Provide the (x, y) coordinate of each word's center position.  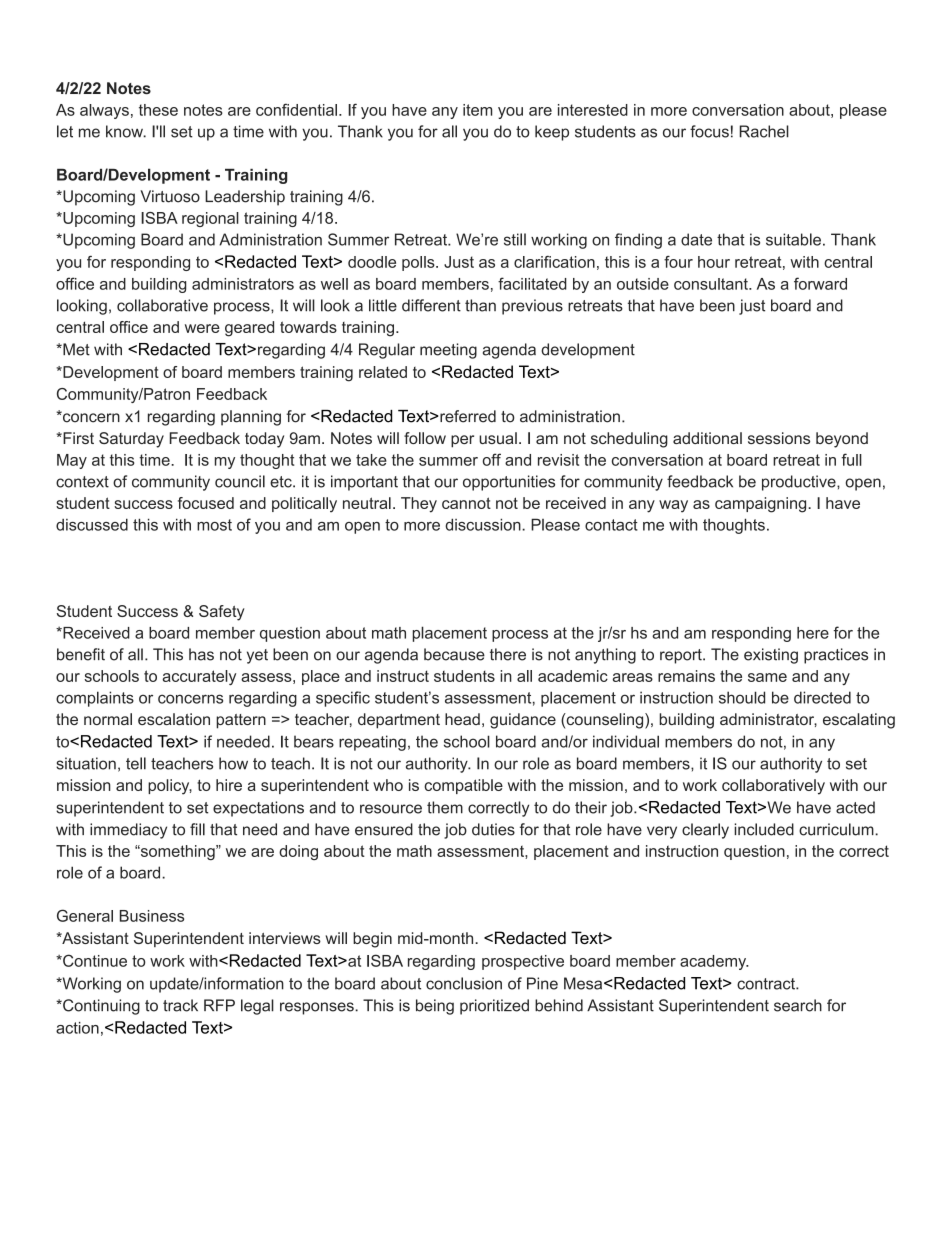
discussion (484, 524)
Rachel (764, 131)
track (180, 1005)
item (477, 110)
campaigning (762, 505)
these (158, 110)
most (214, 525)
